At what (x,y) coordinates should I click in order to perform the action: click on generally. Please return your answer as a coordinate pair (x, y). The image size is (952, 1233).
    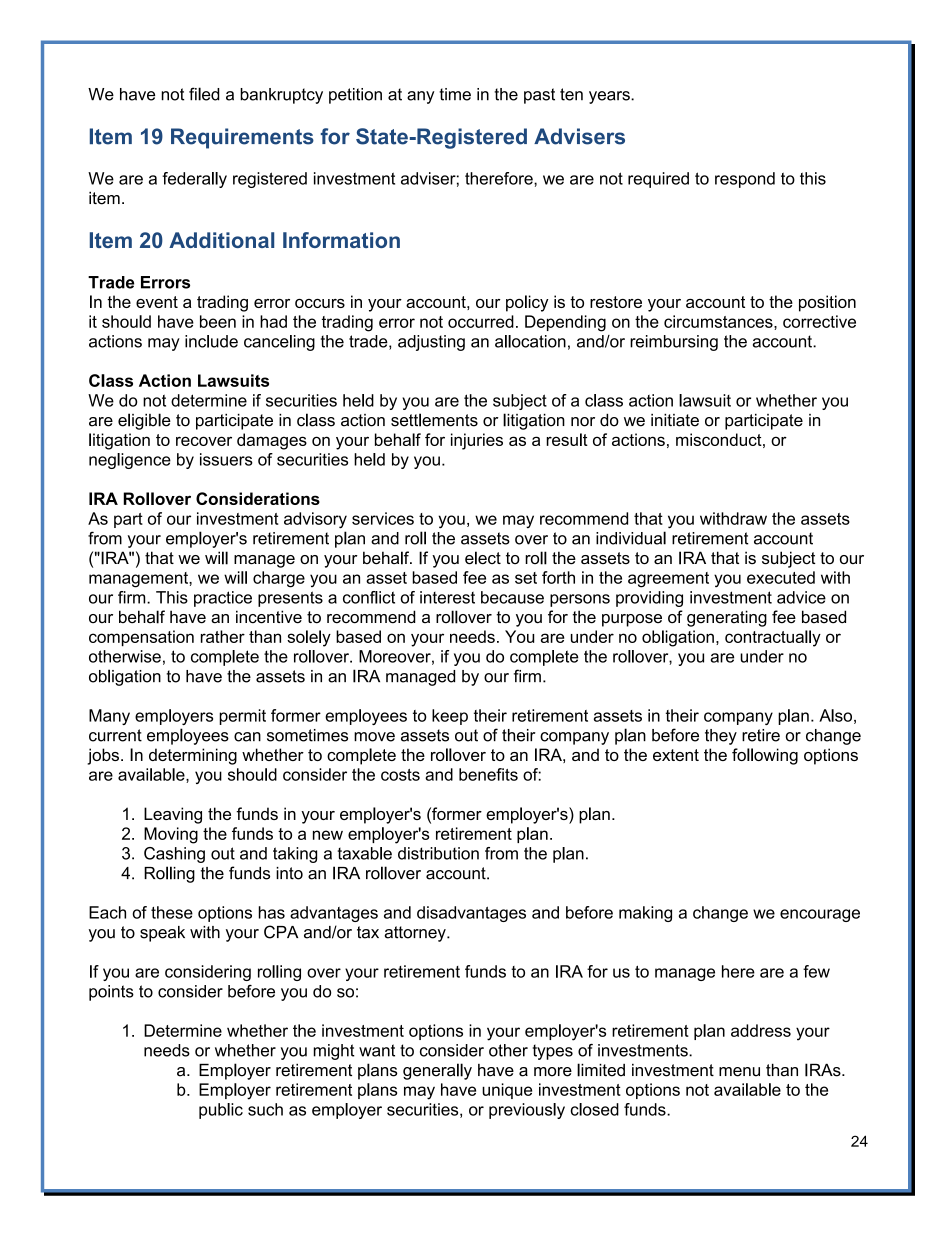
    Looking at the image, I should click on (437, 1071).
